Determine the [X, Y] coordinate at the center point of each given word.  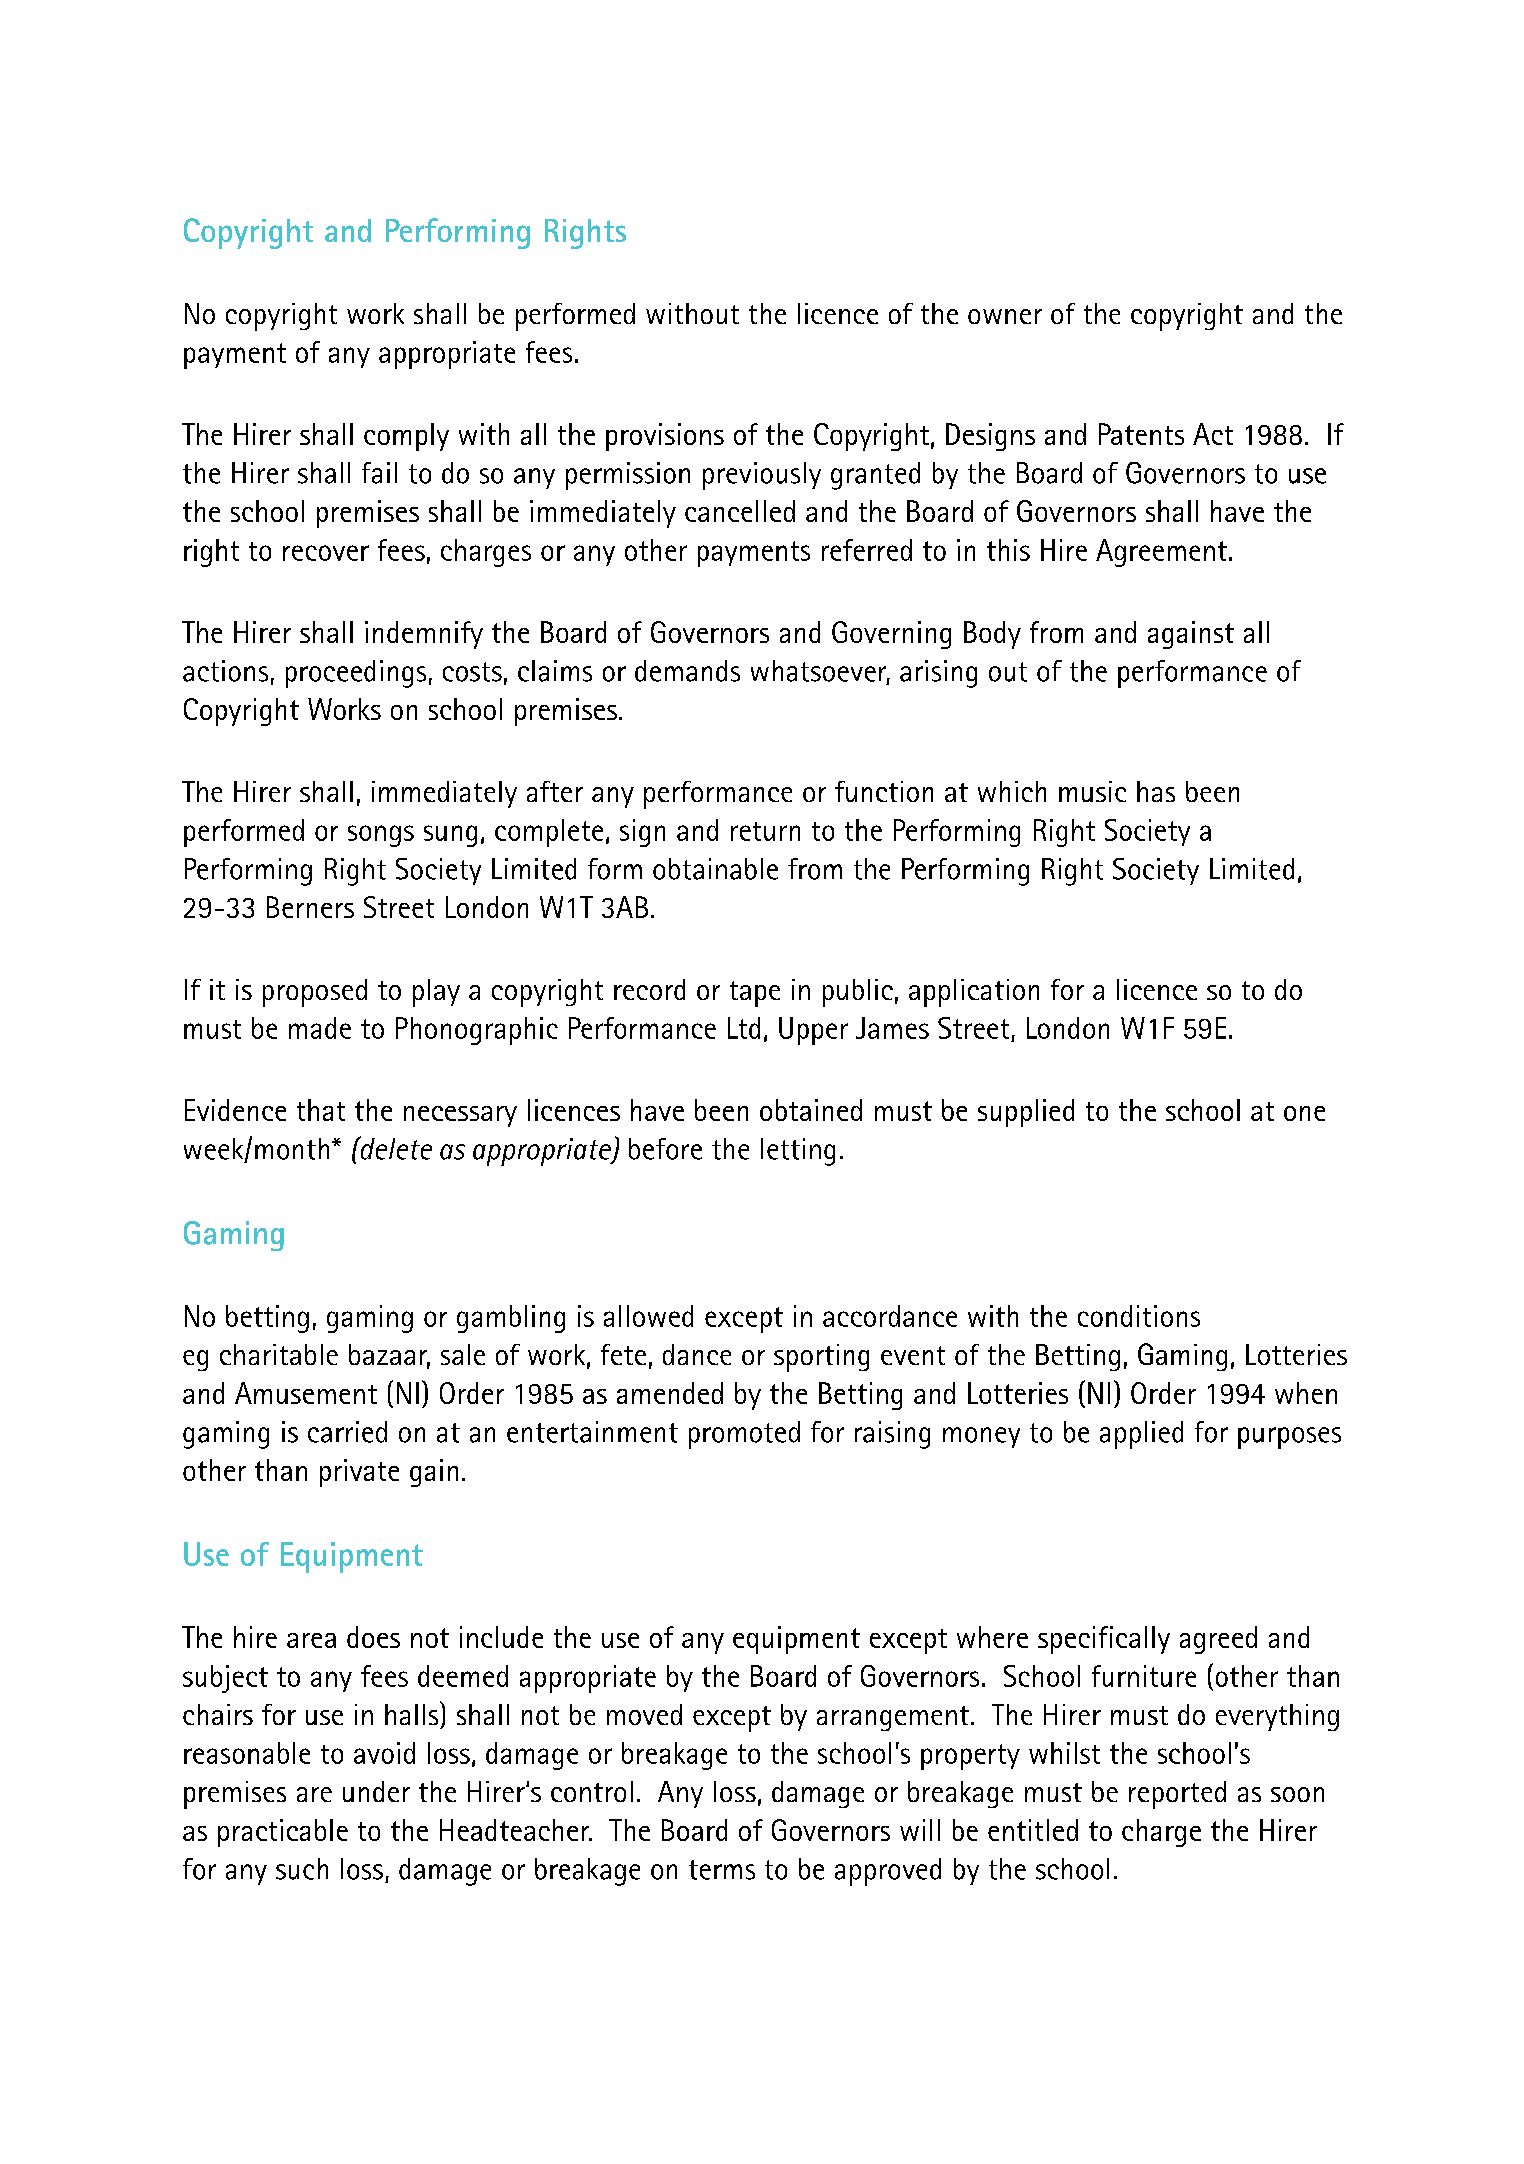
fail [379, 473]
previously [762, 476]
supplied [1026, 1113]
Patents [1141, 434]
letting [798, 1152]
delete [395, 1148]
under [376, 1791]
